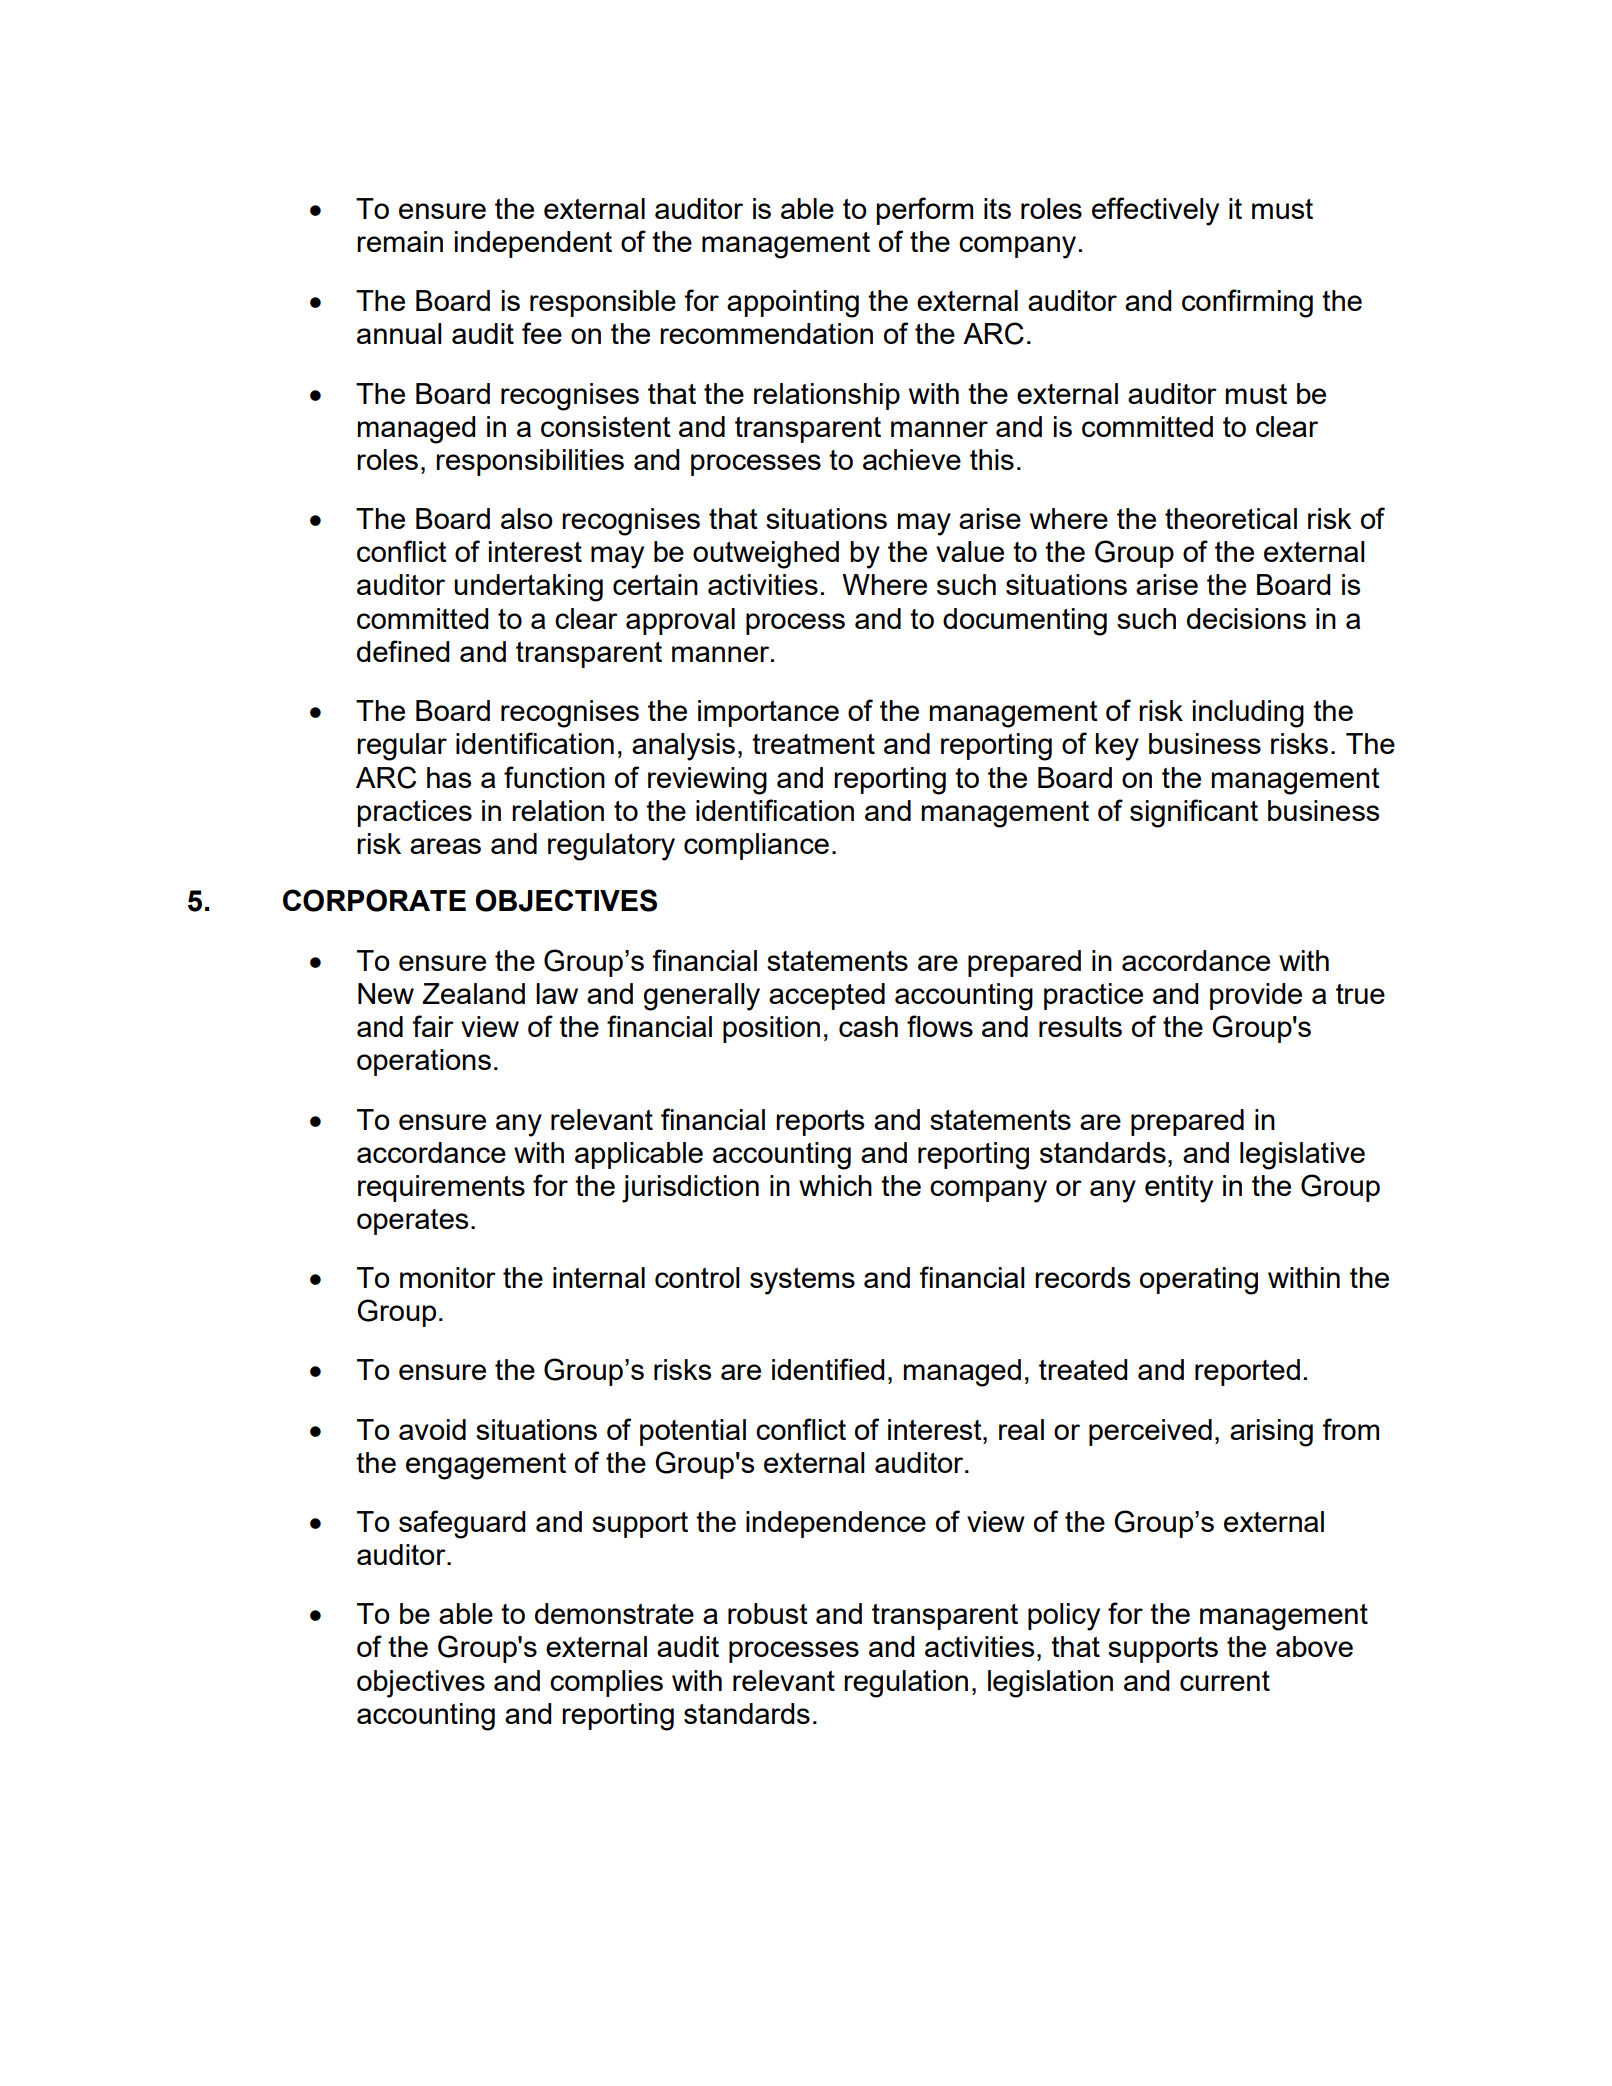  What do you see at coordinates (827, 996) in the screenshot?
I see `accepted` at bounding box center [827, 996].
